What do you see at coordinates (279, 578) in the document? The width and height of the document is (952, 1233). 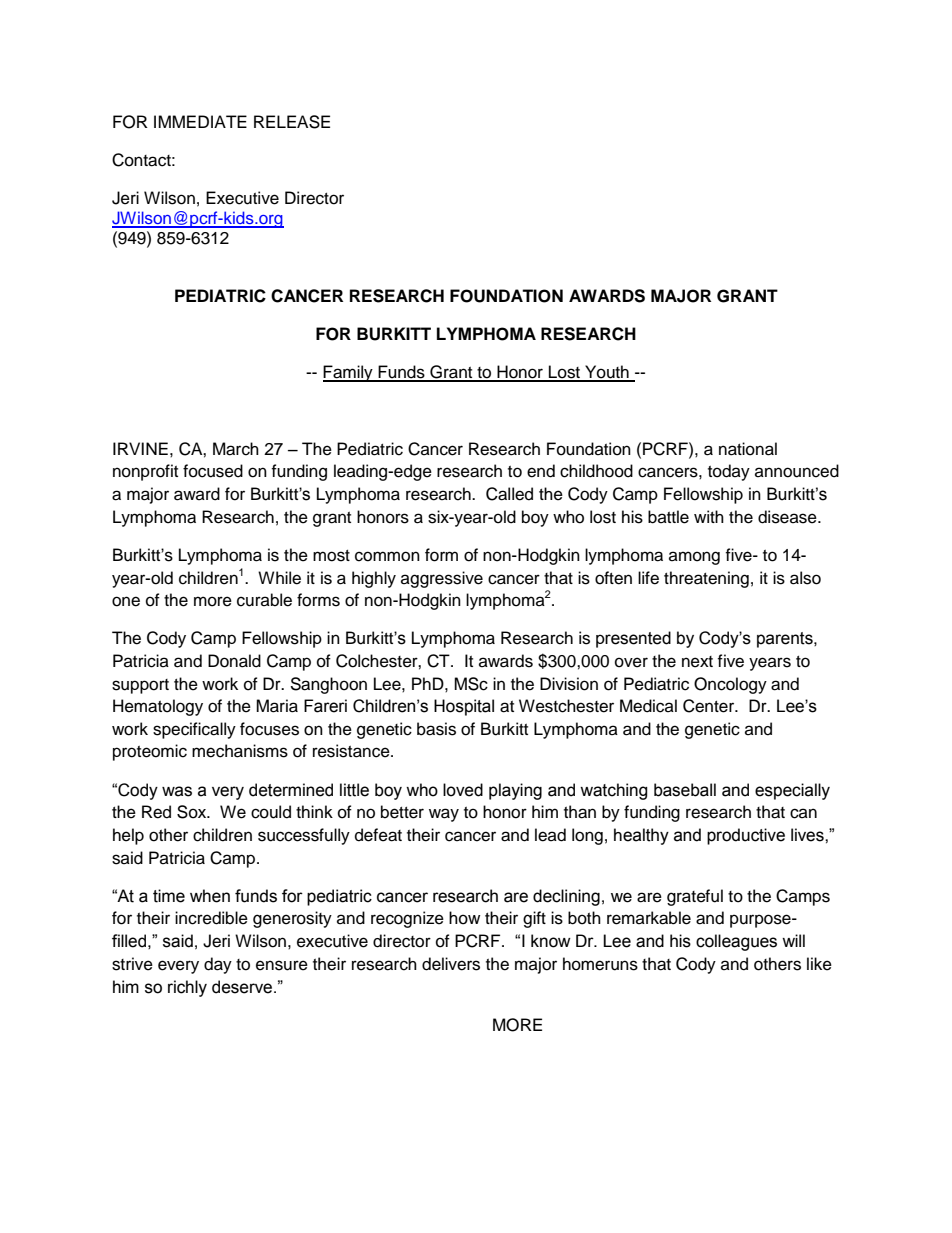 I see `While` at bounding box center [279, 578].
